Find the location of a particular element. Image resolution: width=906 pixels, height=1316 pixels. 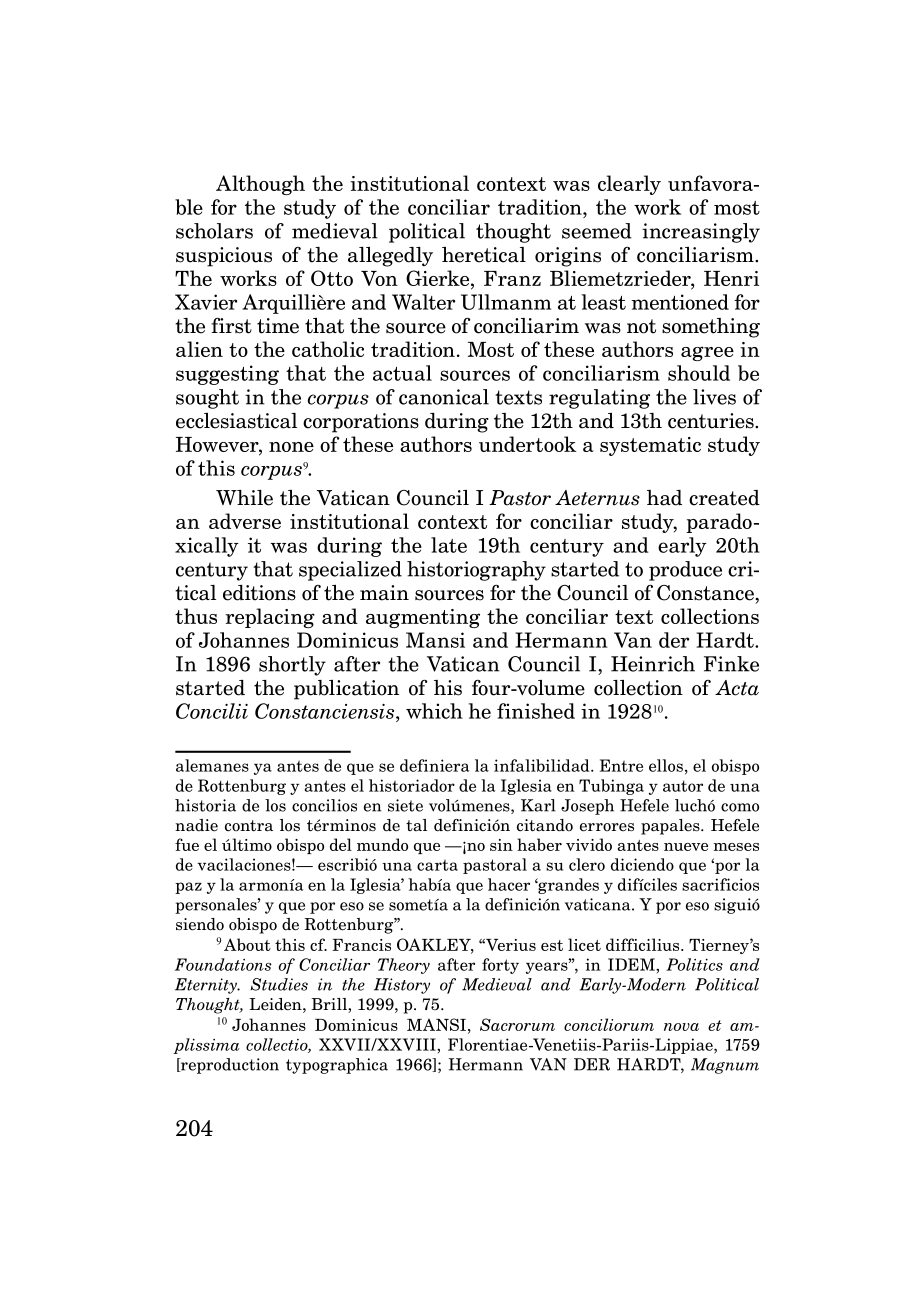

canonical is located at coordinates (444, 397).
